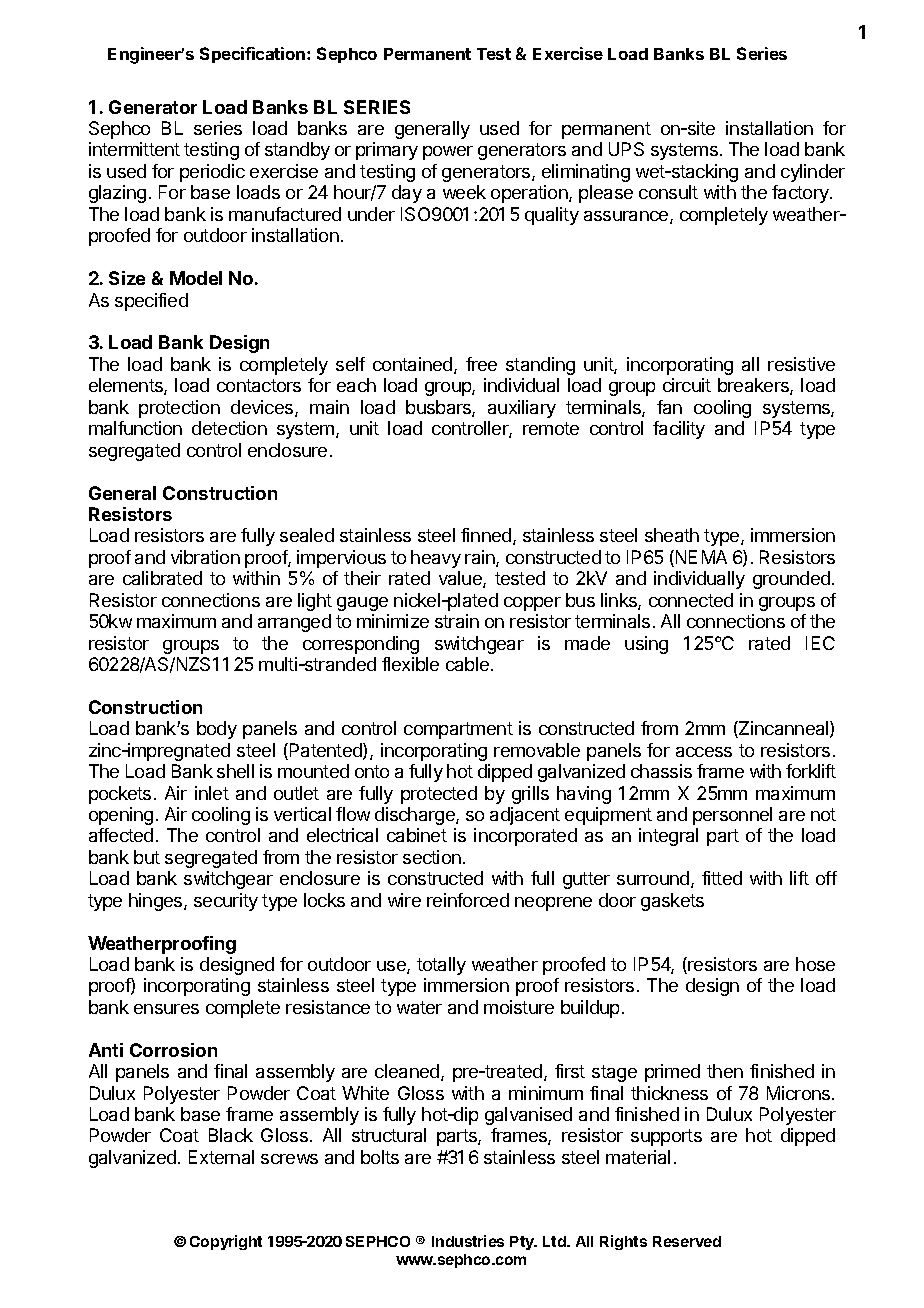 Image resolution: width=924 pixels, height=1308 pixels. What do you see at coordinates (432, 857) in the screenshot?
I see `section` at bounding box center [432, 857].
